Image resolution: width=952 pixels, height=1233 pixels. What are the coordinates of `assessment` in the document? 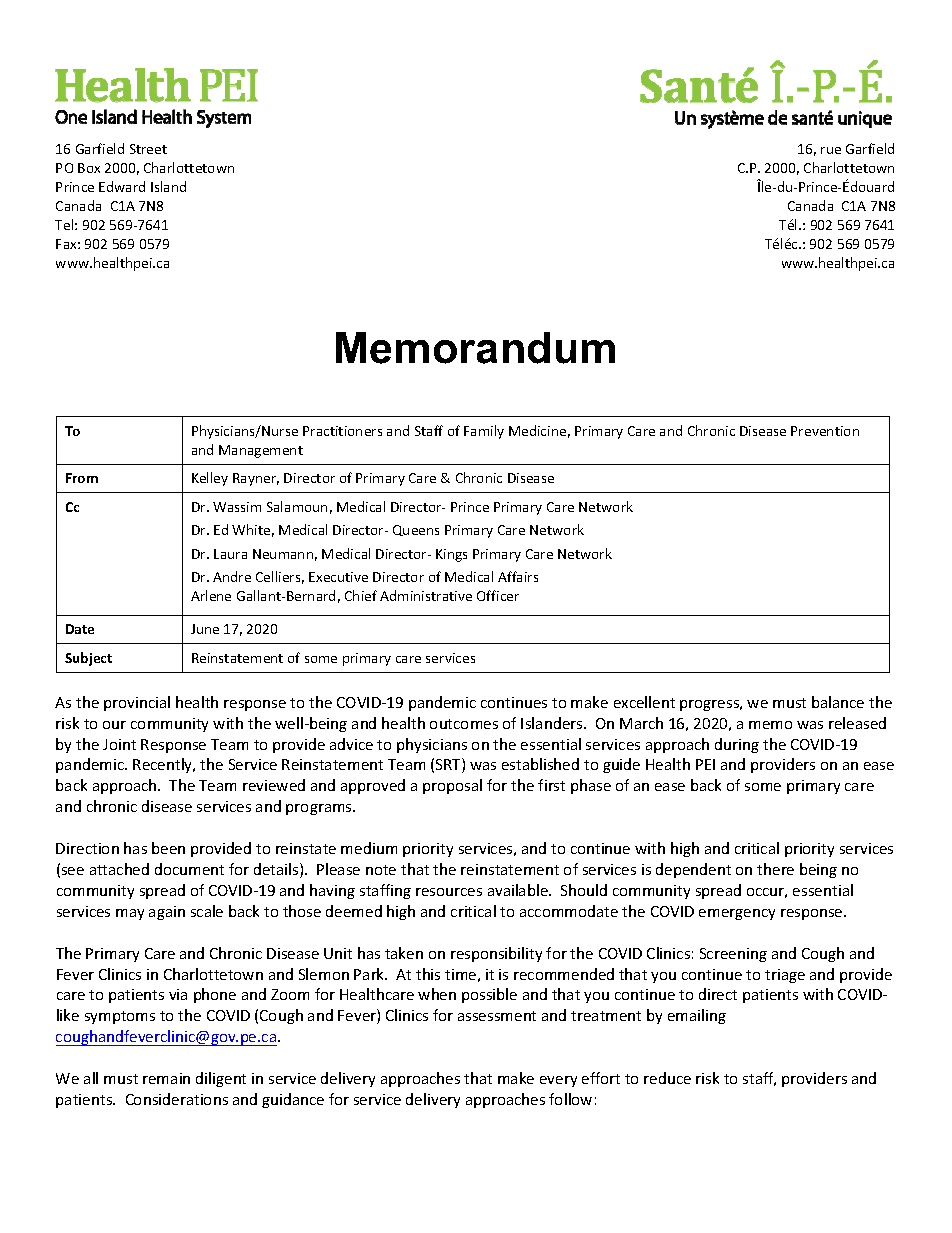 It's located at (497, 1016).
